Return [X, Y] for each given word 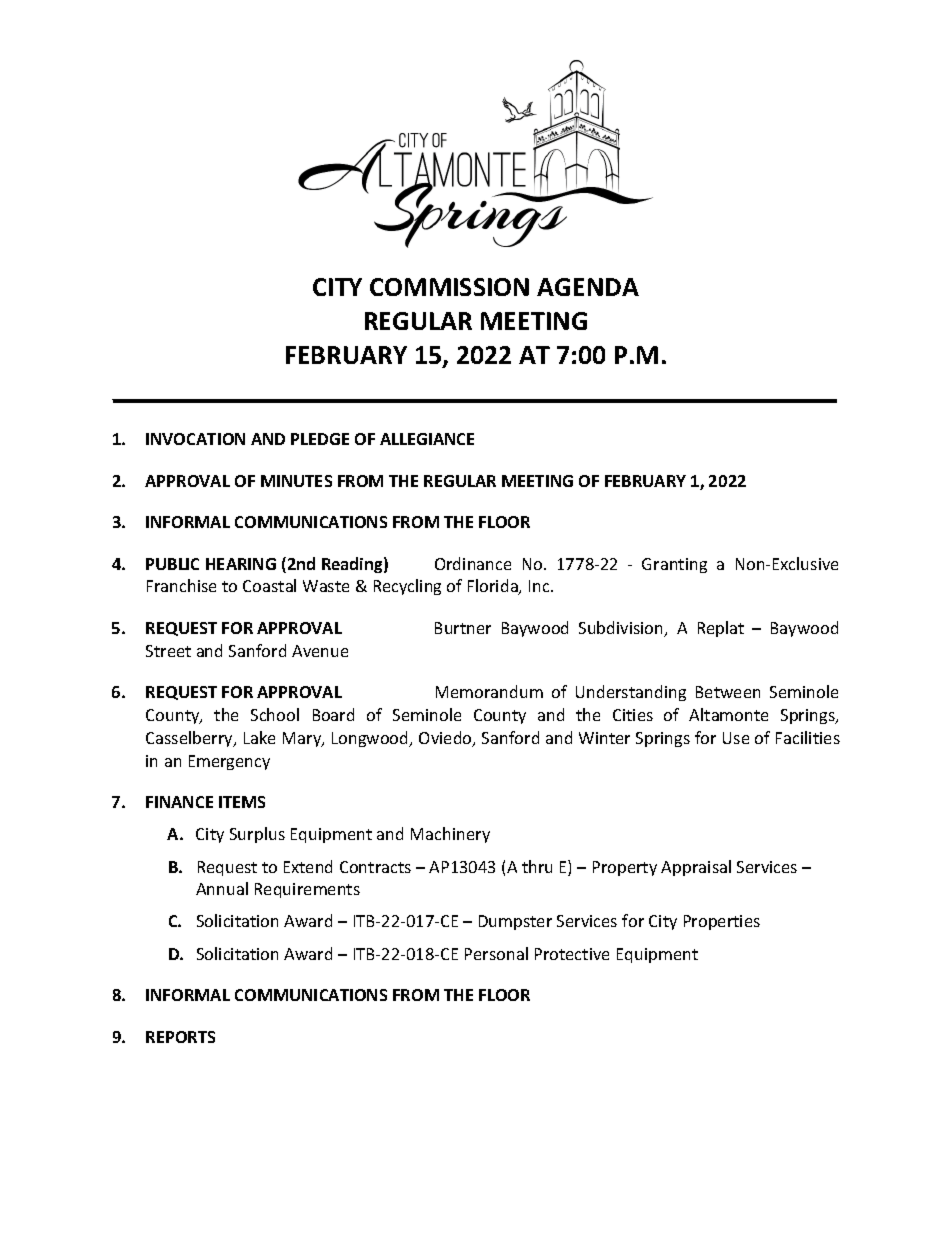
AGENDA [588, 287]
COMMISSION [449, 287]
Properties [722, 922]
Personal [496, 953]
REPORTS [180, 1037]
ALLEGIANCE [427, 439]
